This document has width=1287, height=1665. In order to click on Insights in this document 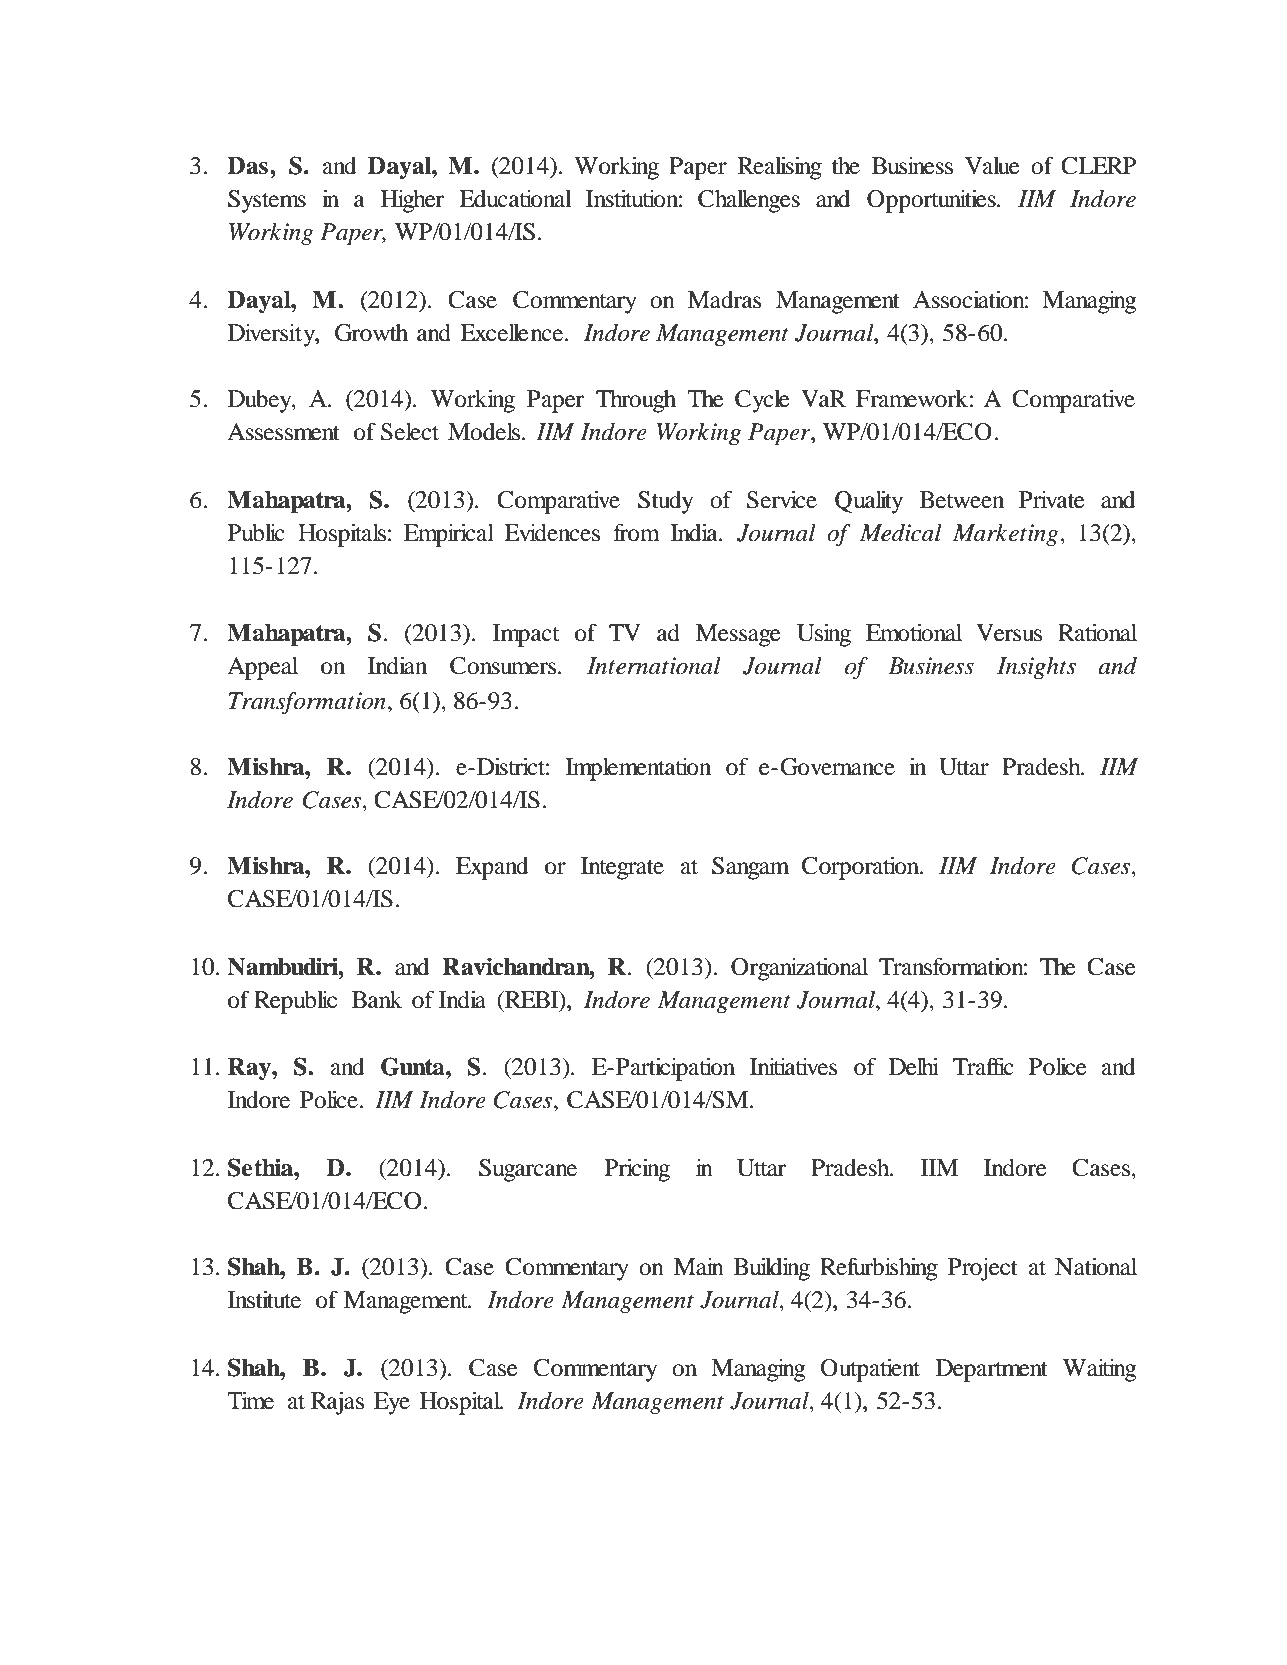, I will do `click(1036, 668)`.
